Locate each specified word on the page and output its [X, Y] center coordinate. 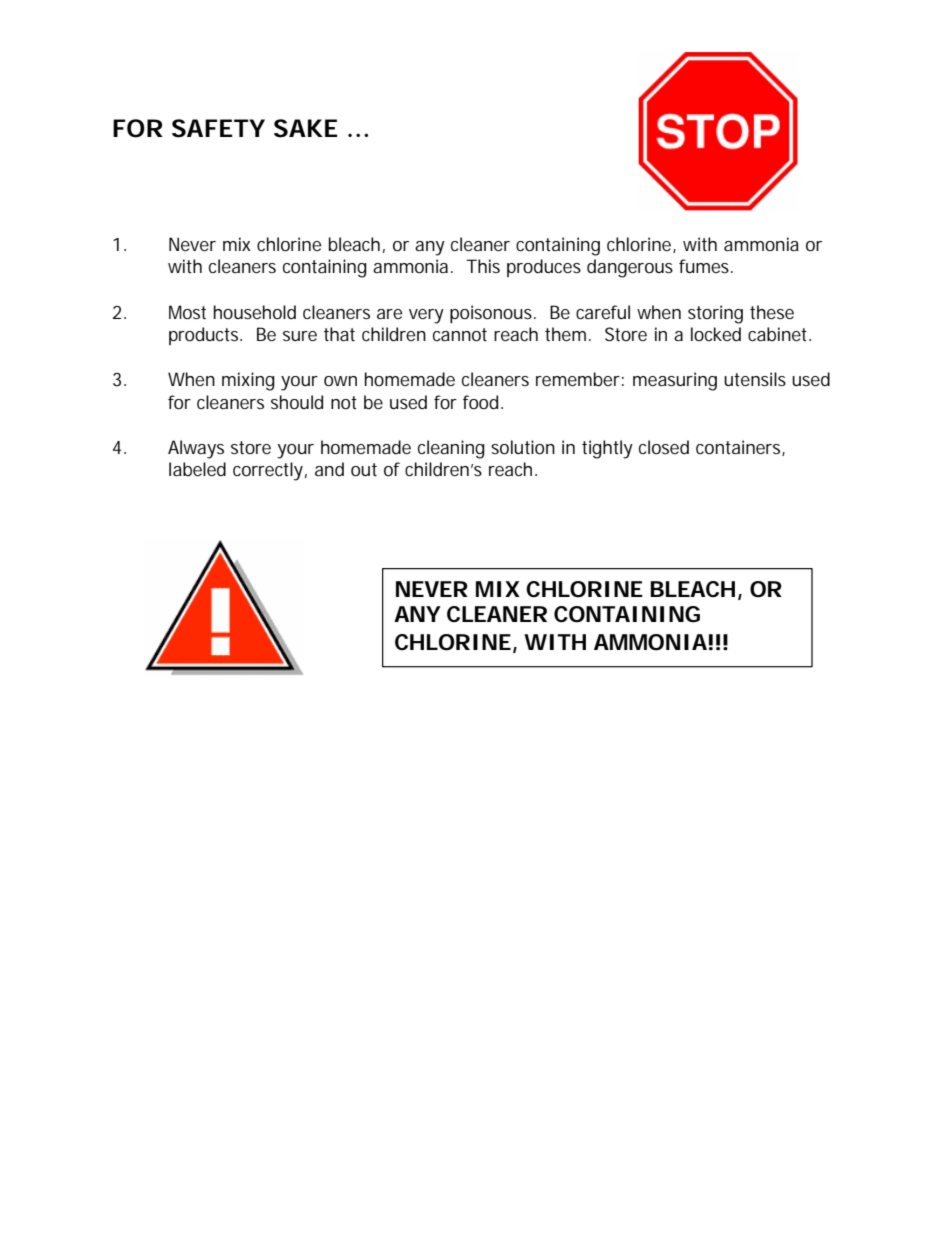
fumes [706, 266]
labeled [197, 469]
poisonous [492, 314]
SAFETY [218, 128]
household [255, 312]
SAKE [306, 128]
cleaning [451, 449]
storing [715, 314]
